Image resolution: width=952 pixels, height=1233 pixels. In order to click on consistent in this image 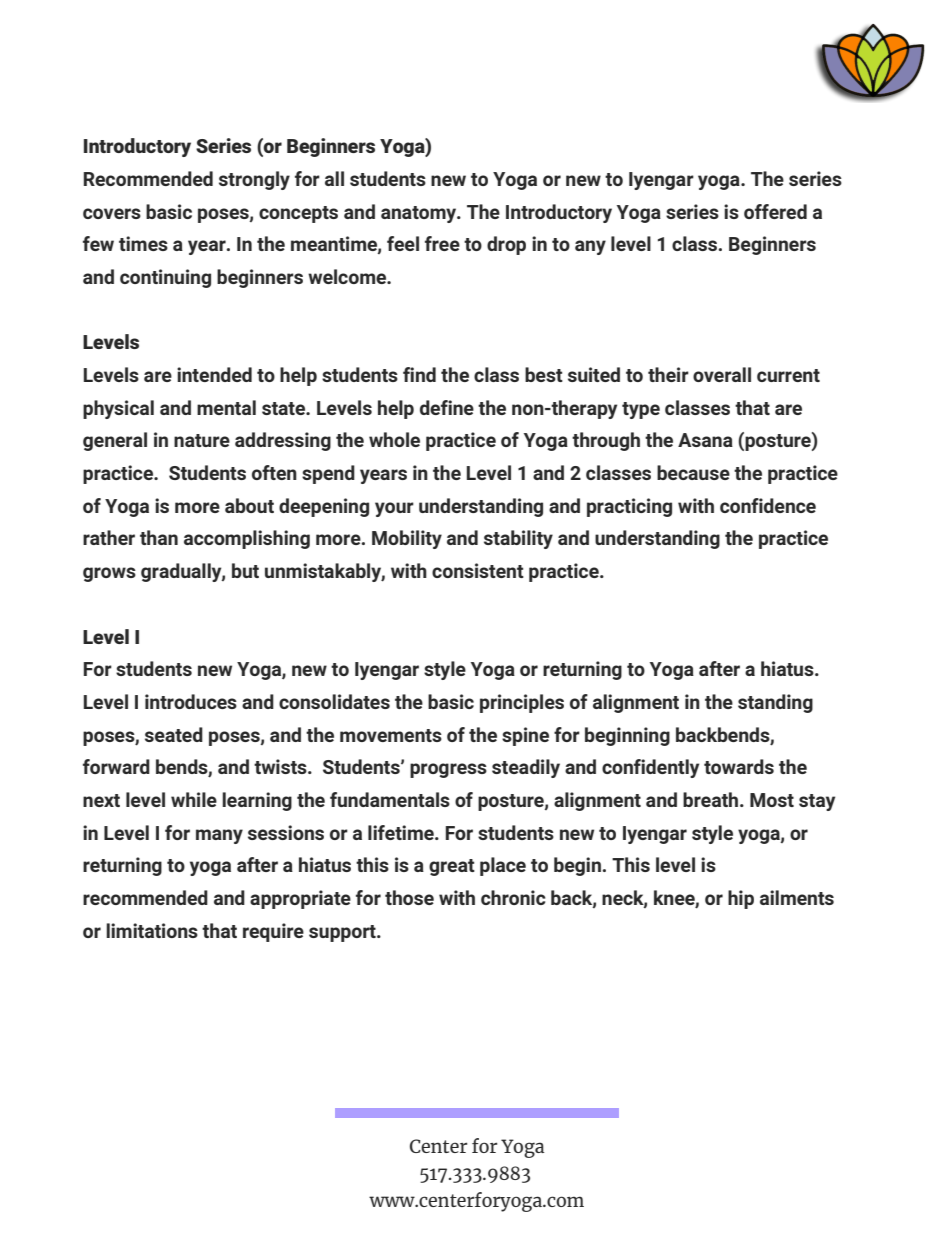, I will do `click(478, 570)`.
